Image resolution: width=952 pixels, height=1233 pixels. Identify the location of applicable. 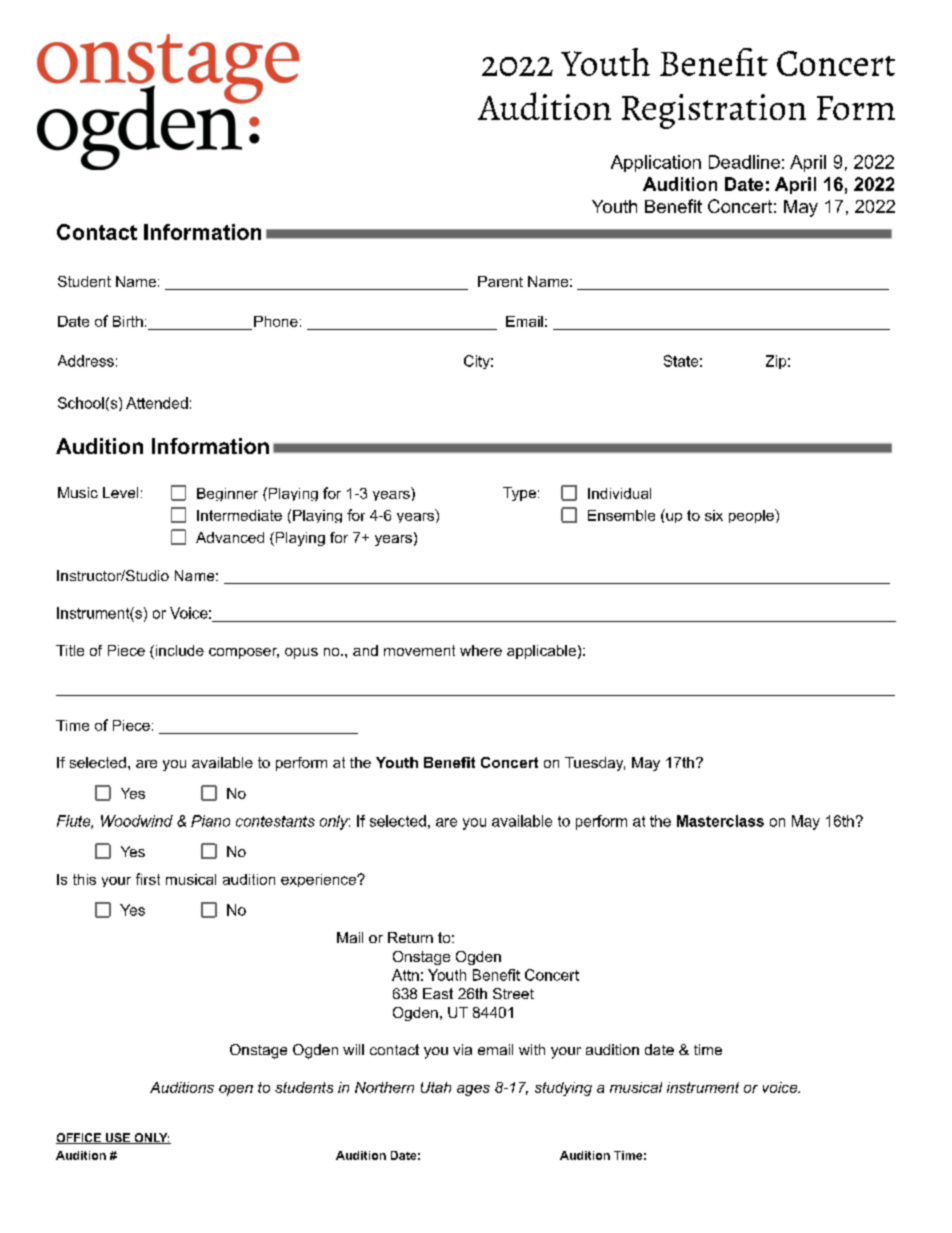
(541, 652).
